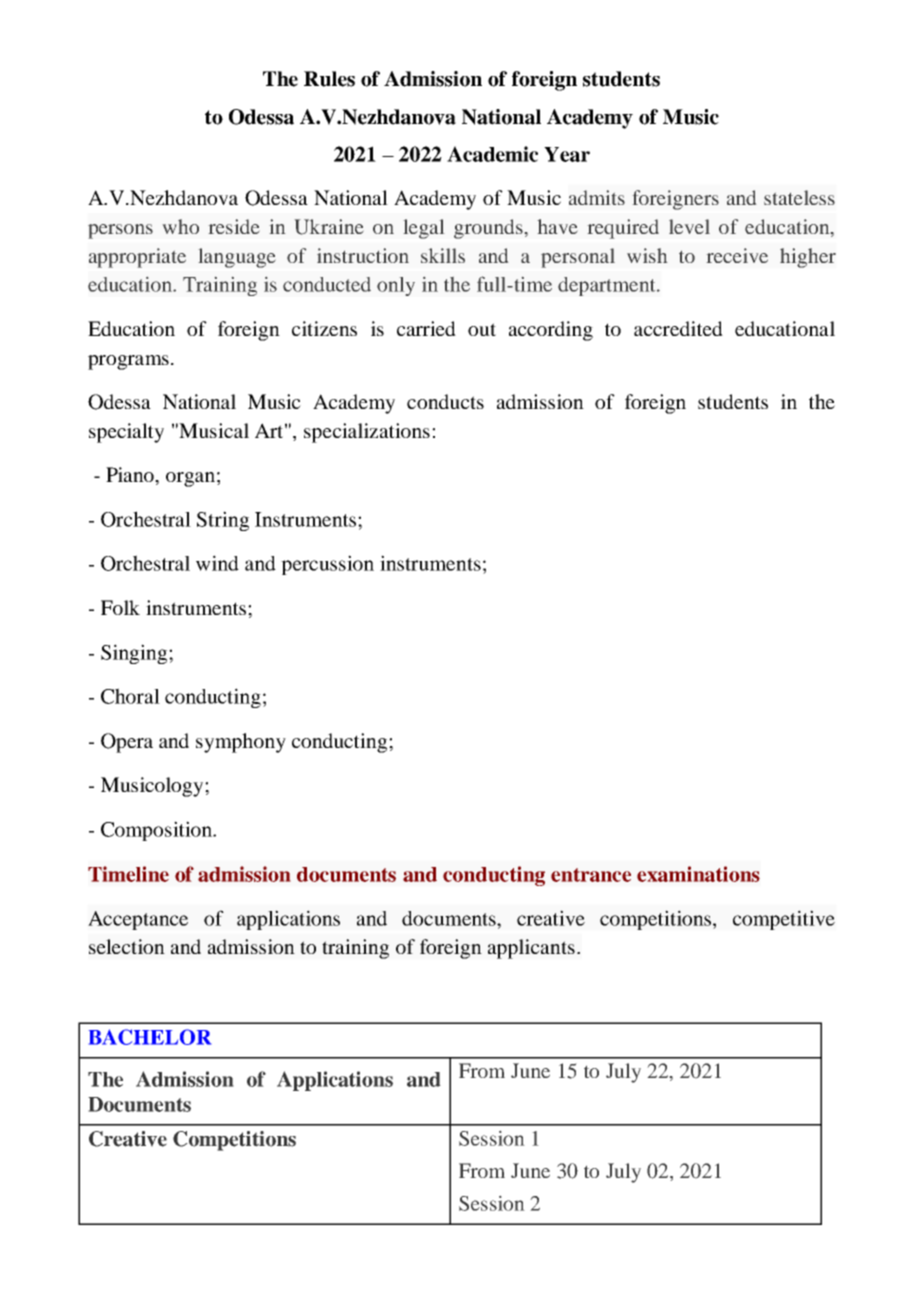 The width and height of the page is (924, 1308). I want to click on conducts, so click(445, 401).
